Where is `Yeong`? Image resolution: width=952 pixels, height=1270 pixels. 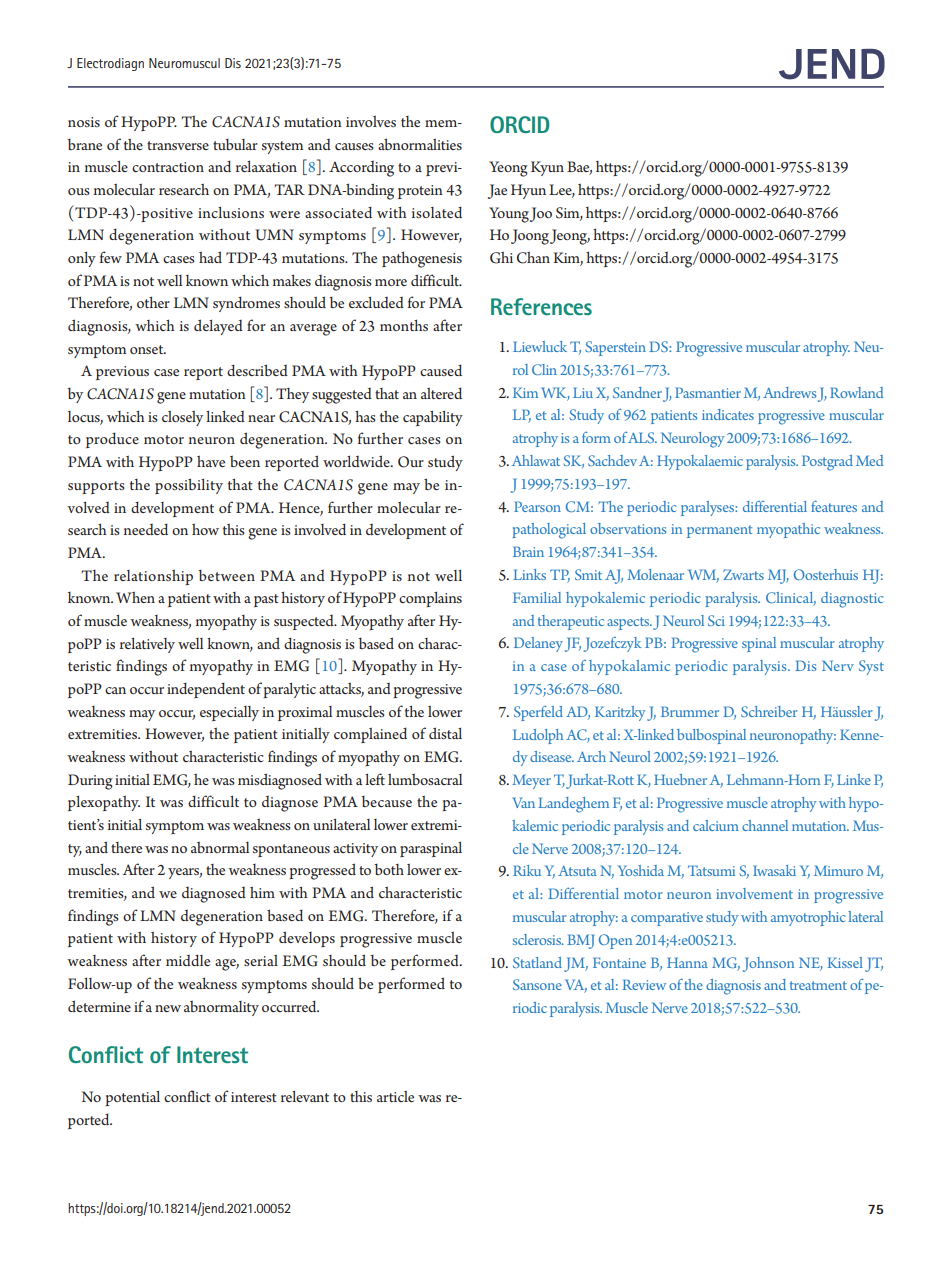 Yeong is located at coordinates (508, 169).
